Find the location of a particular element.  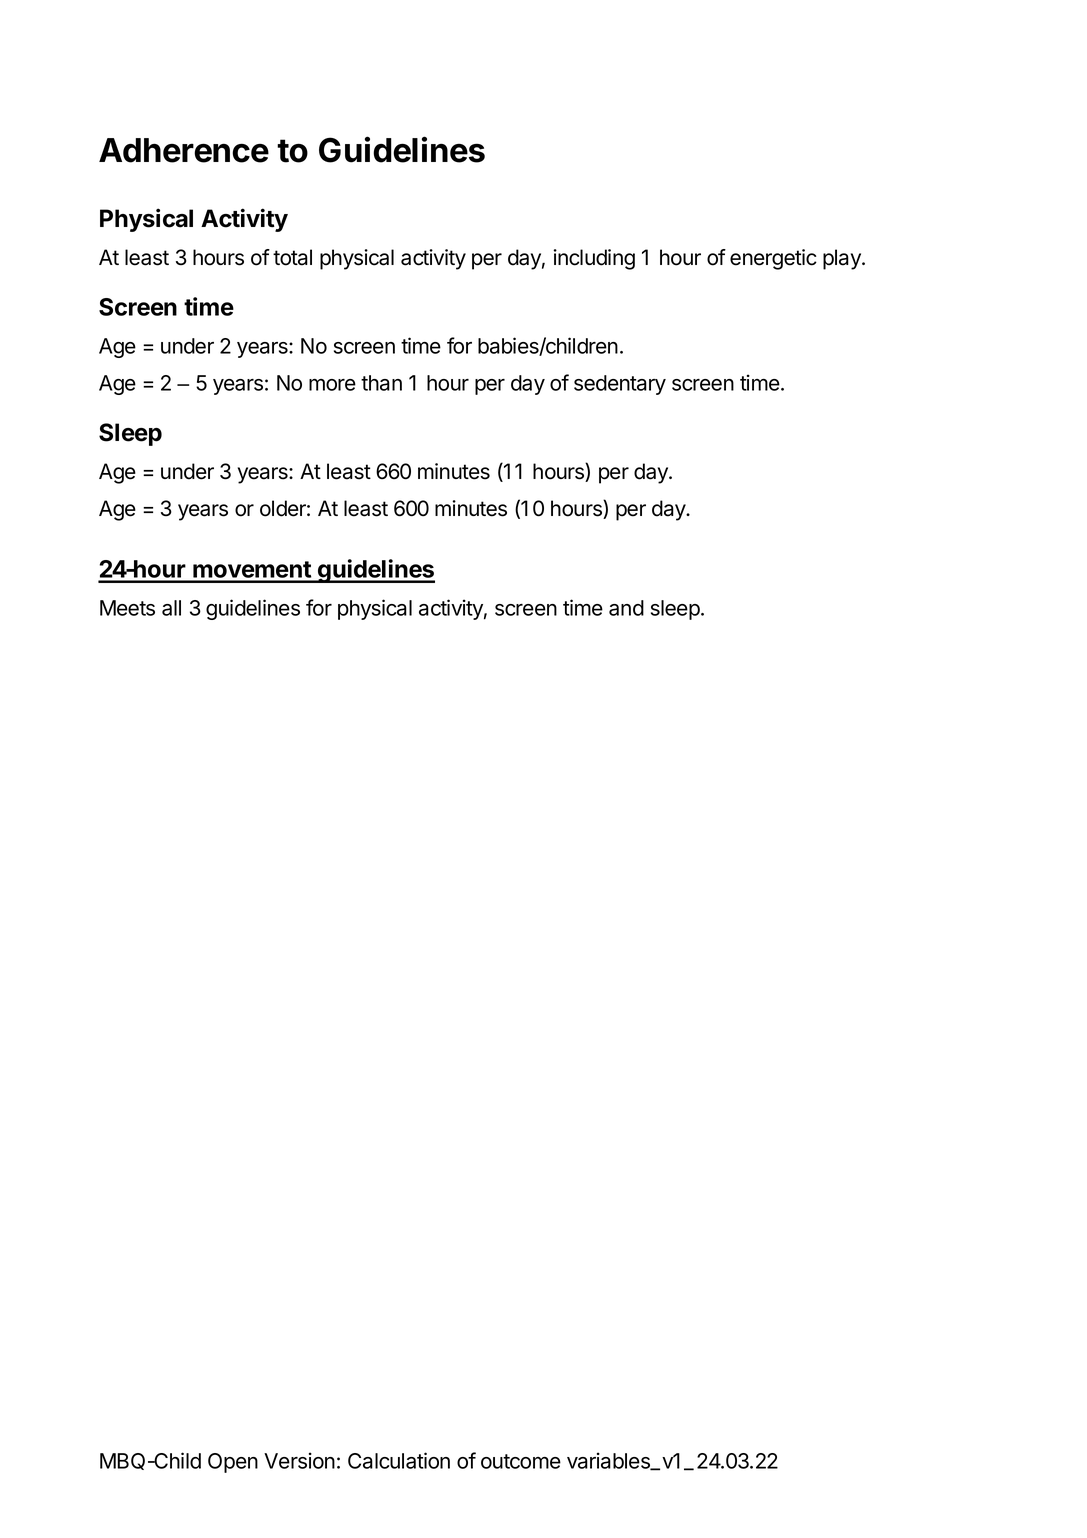

than is located at coordinates (381, 383).
